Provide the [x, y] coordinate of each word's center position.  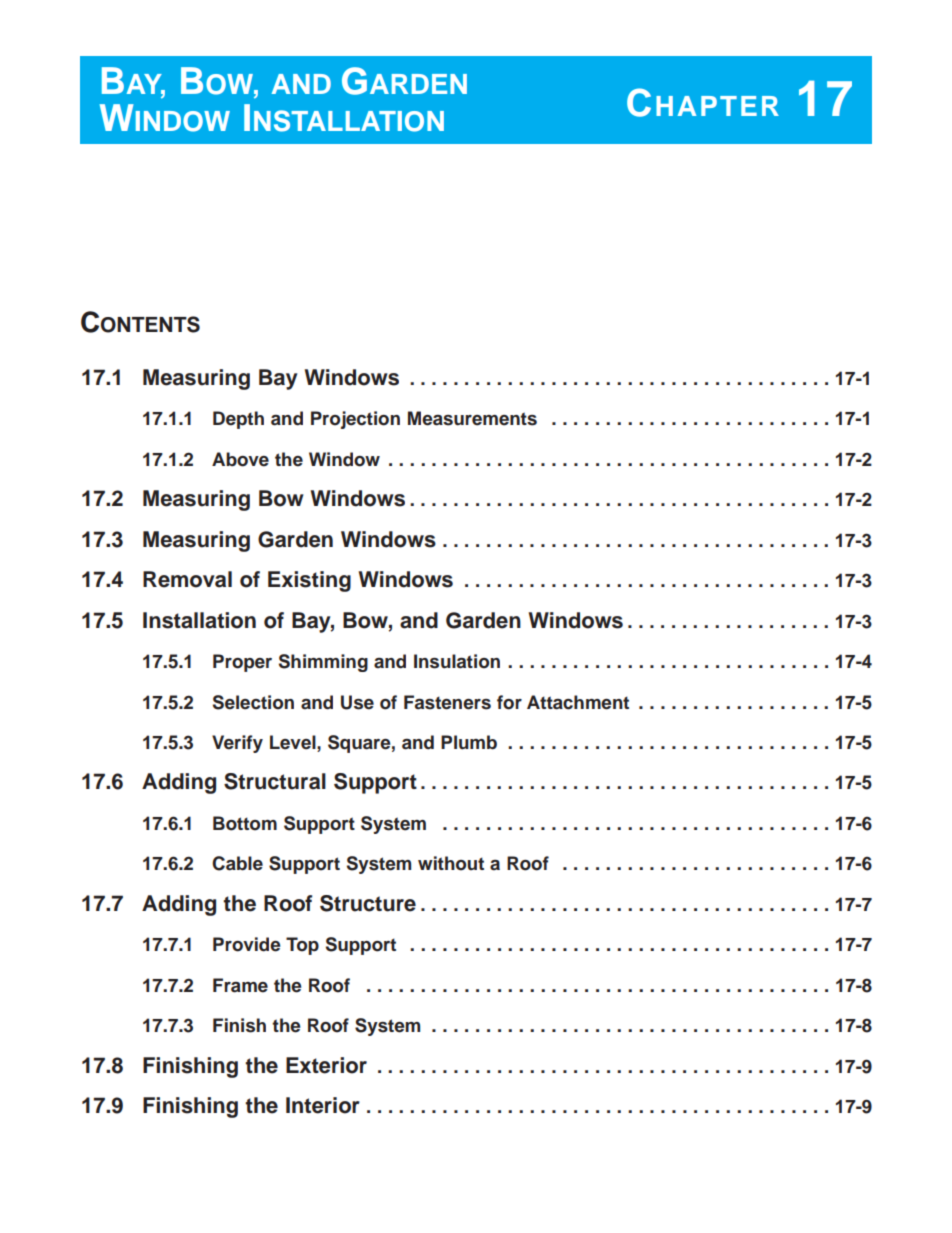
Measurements [472, 418]
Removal [187, 579]
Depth [238, 420]
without [451, 863]
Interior [323, 1105]
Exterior [326, 1065]
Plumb [469, 742]
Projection [355, 420]
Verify [237, 744]
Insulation [457, 661]
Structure [368, 903]
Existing [309, 581]
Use [357, 702]
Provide [247, 944]
